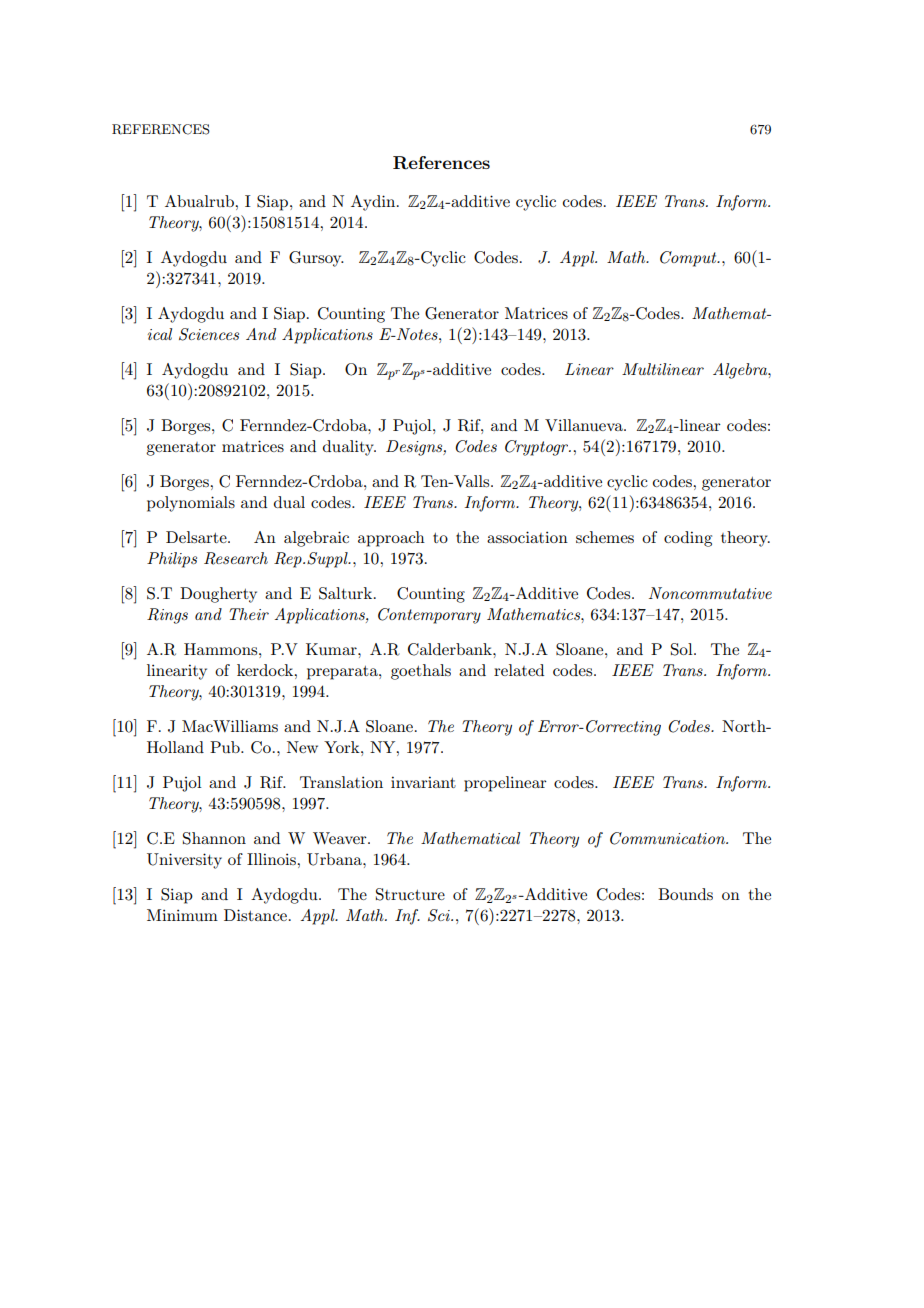 The height and width of the image is (1308, 924). I want to click on Distance, so click(255, 915).
